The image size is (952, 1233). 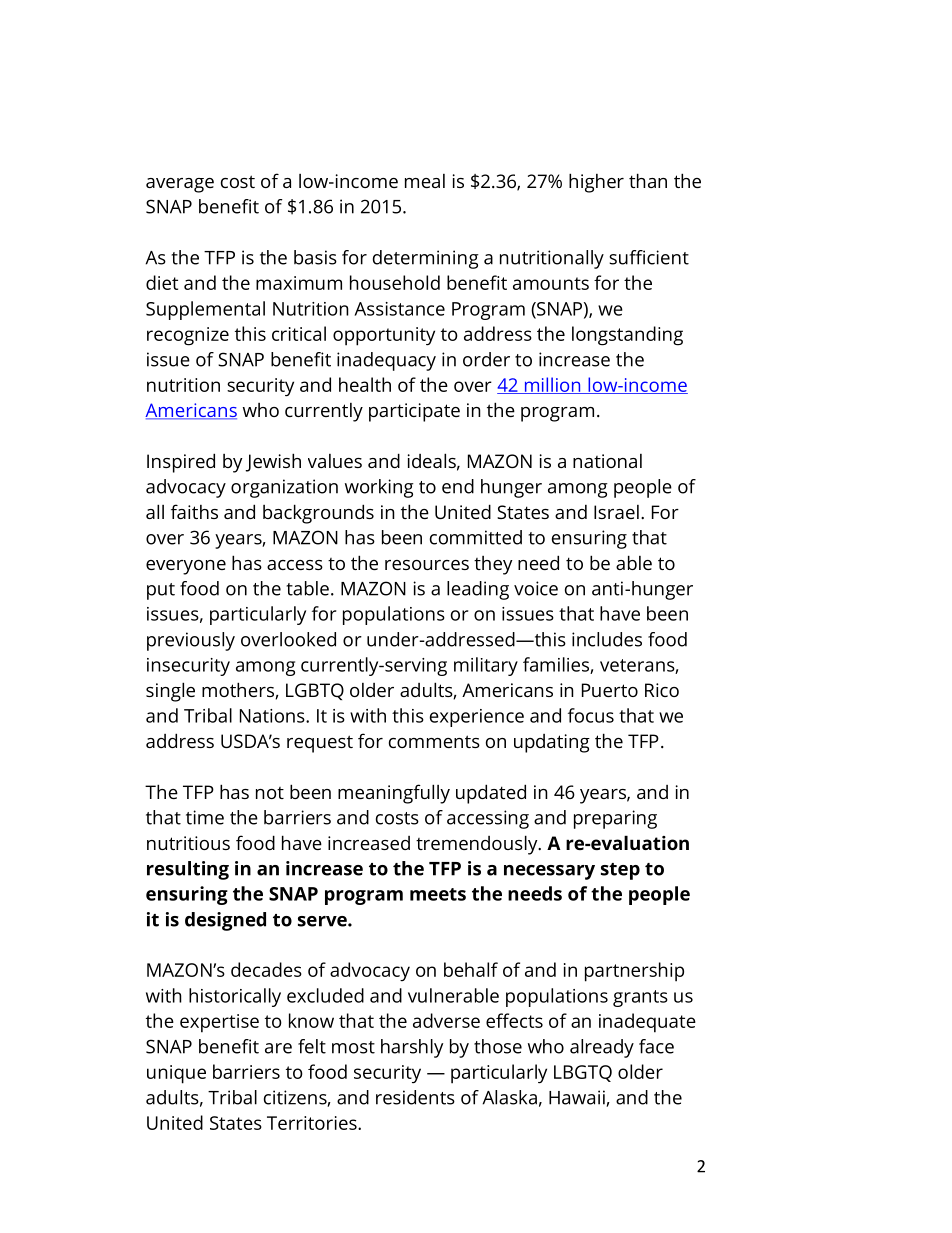 What do you see at coordinates (486, 666) in the document?
I see `military` at bounding box center [486, 666].
